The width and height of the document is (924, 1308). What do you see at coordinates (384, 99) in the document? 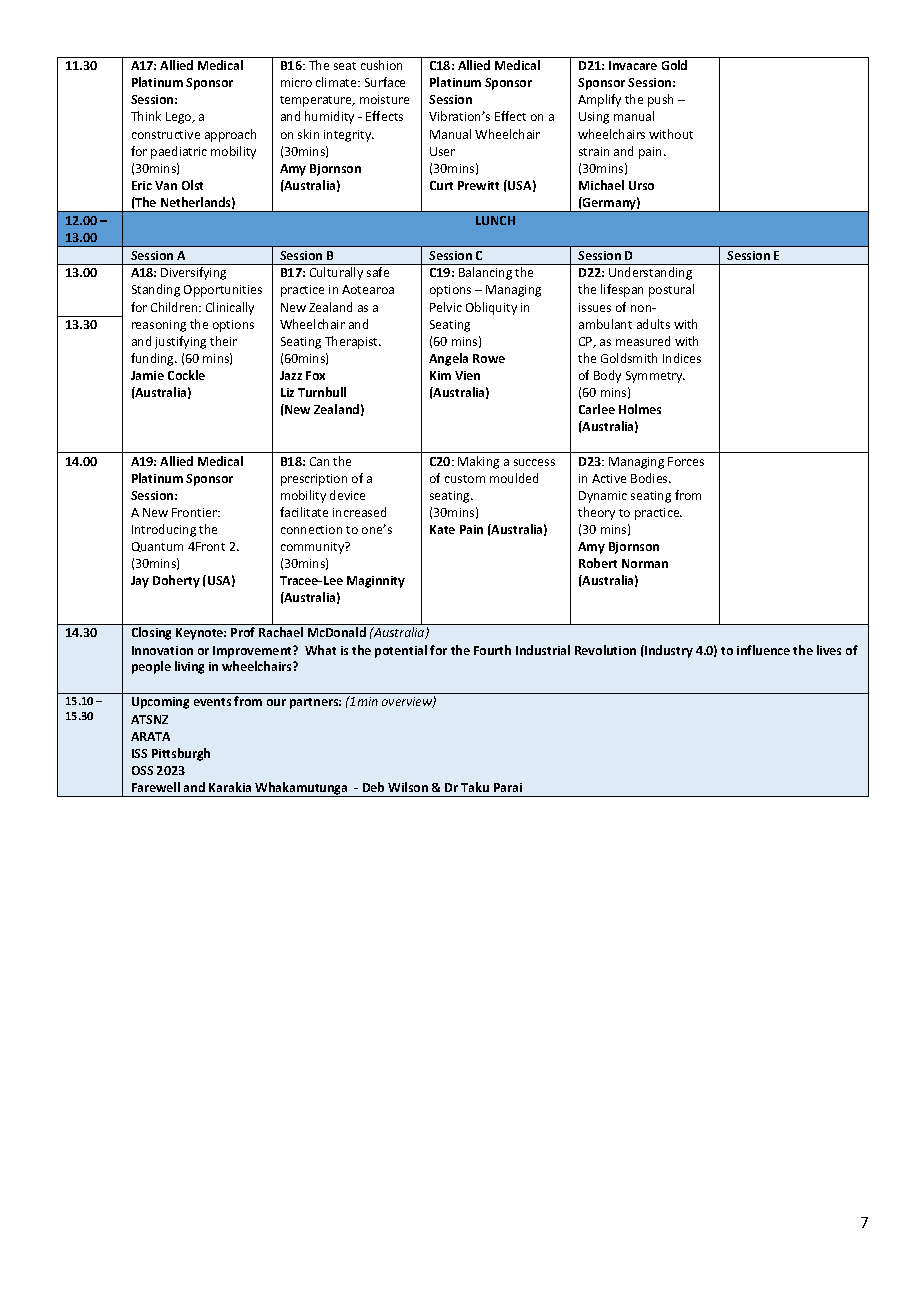
I see `moisture` at bounding box center [384, 99].
